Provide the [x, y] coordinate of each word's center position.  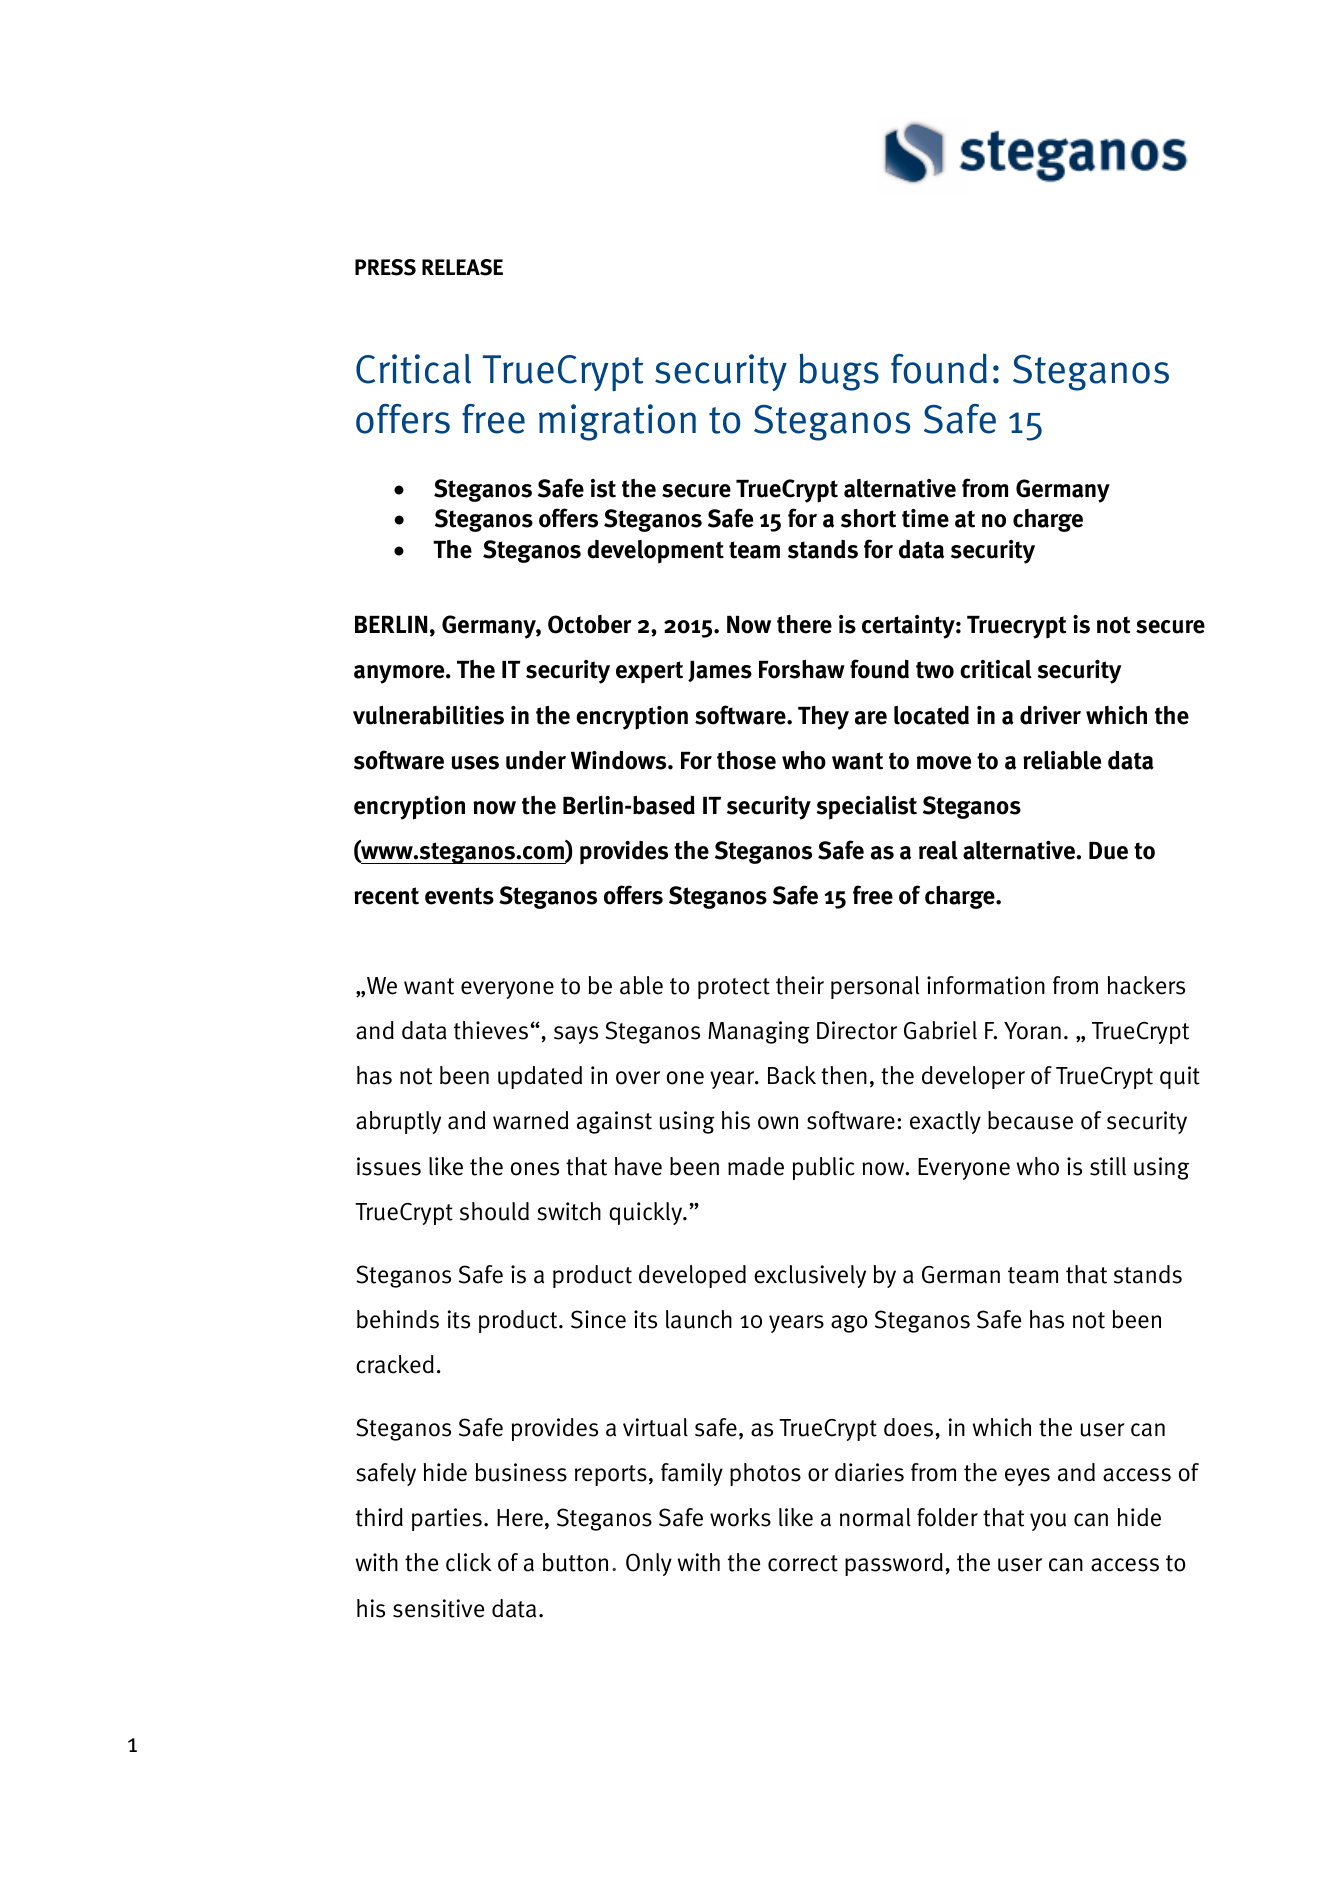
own [778, 1123]
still [1108, 1166]
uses [475, 763]
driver [1050, 715]
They [823, 718]
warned [530, 1120]
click [469, 1562]
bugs [839, 372]
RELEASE [462, 267]
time [925, 518]
